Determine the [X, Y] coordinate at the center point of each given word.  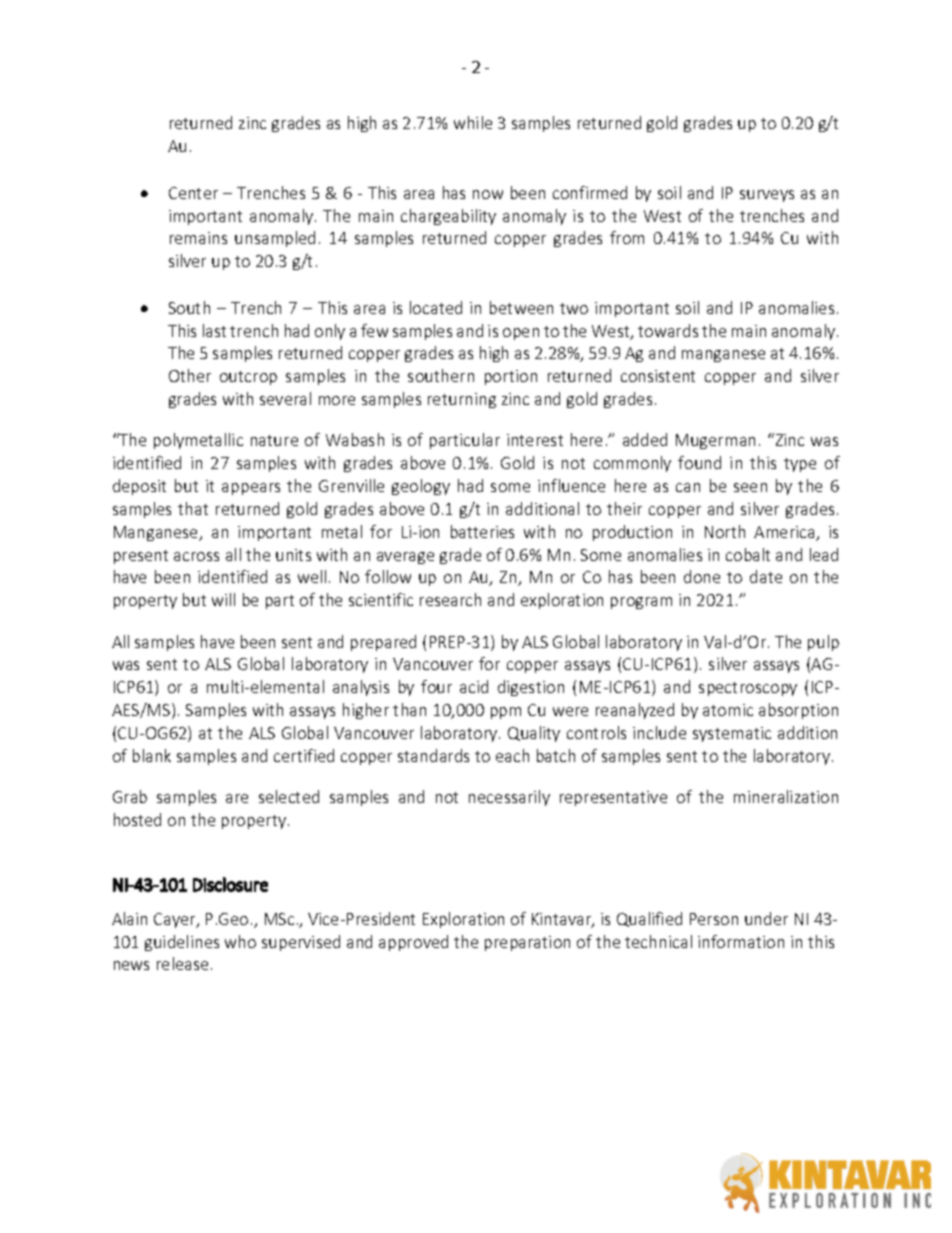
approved [413, 943]
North [725, 531]
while [473, 122]
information [741, 941]
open [521, 334]
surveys [767, 196]
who [240, 941]
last [214, 330]
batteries [482, 531]
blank [152, 755]
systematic [732, 734]
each [512, 755]
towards [668, 330]
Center [193, 193]
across [196, 556]
